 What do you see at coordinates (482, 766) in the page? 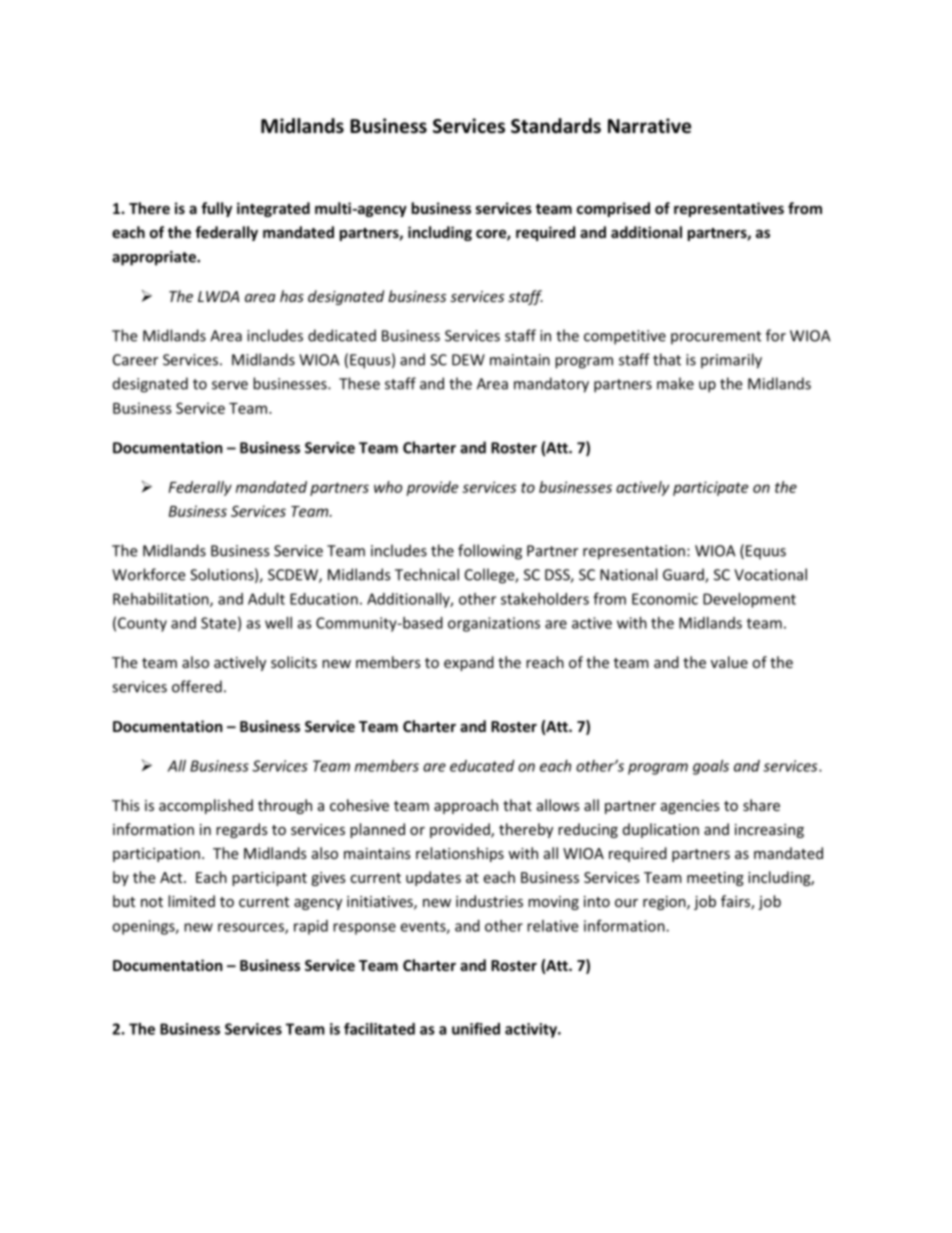
I see `educated` at bounding box center [482, 766].
